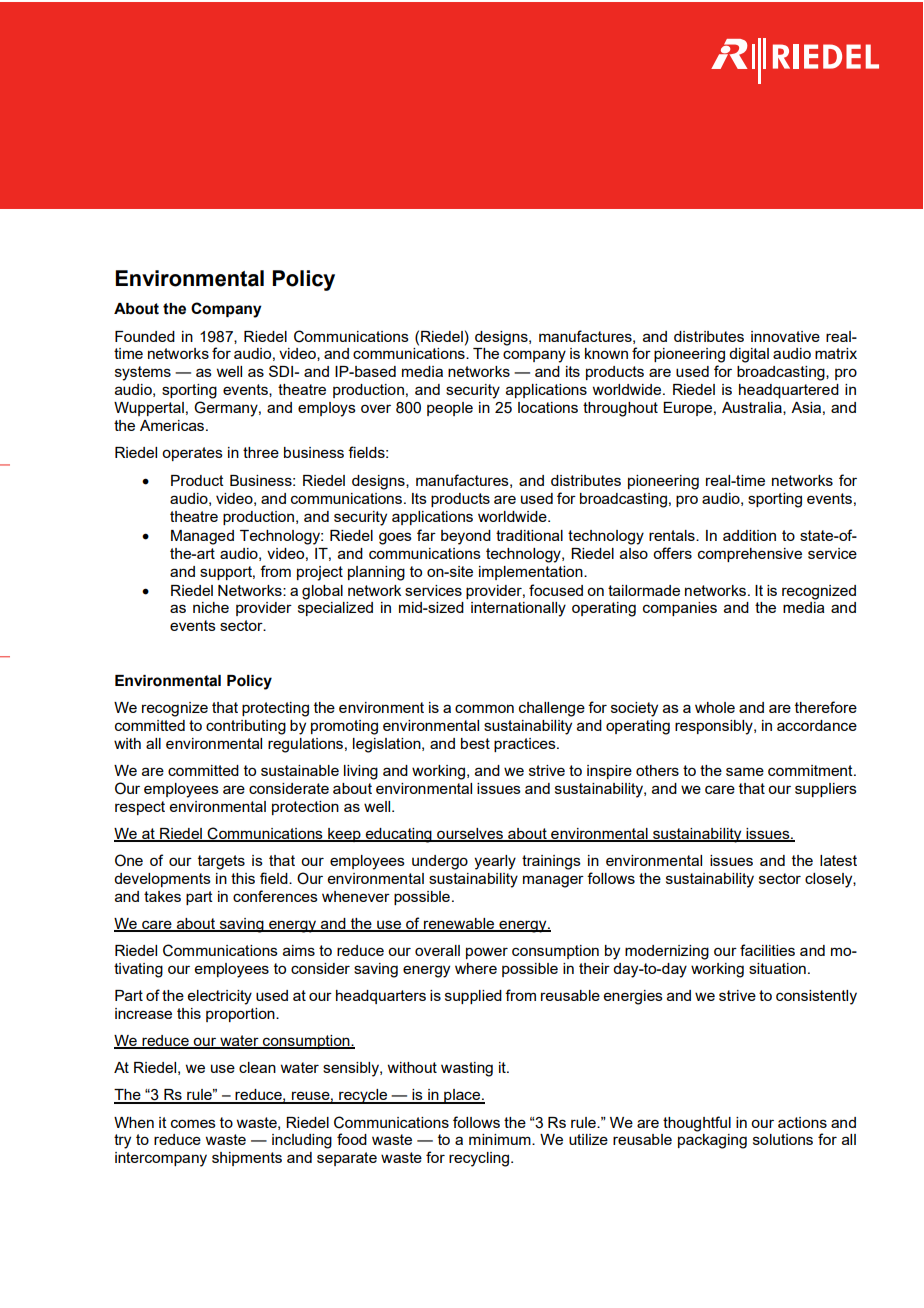 The width and height of the screenshot is (924, 1308). What do you see at coordinates (777, 968) in the screenshot?
I see `situation` at bounding box center [777, 968].
